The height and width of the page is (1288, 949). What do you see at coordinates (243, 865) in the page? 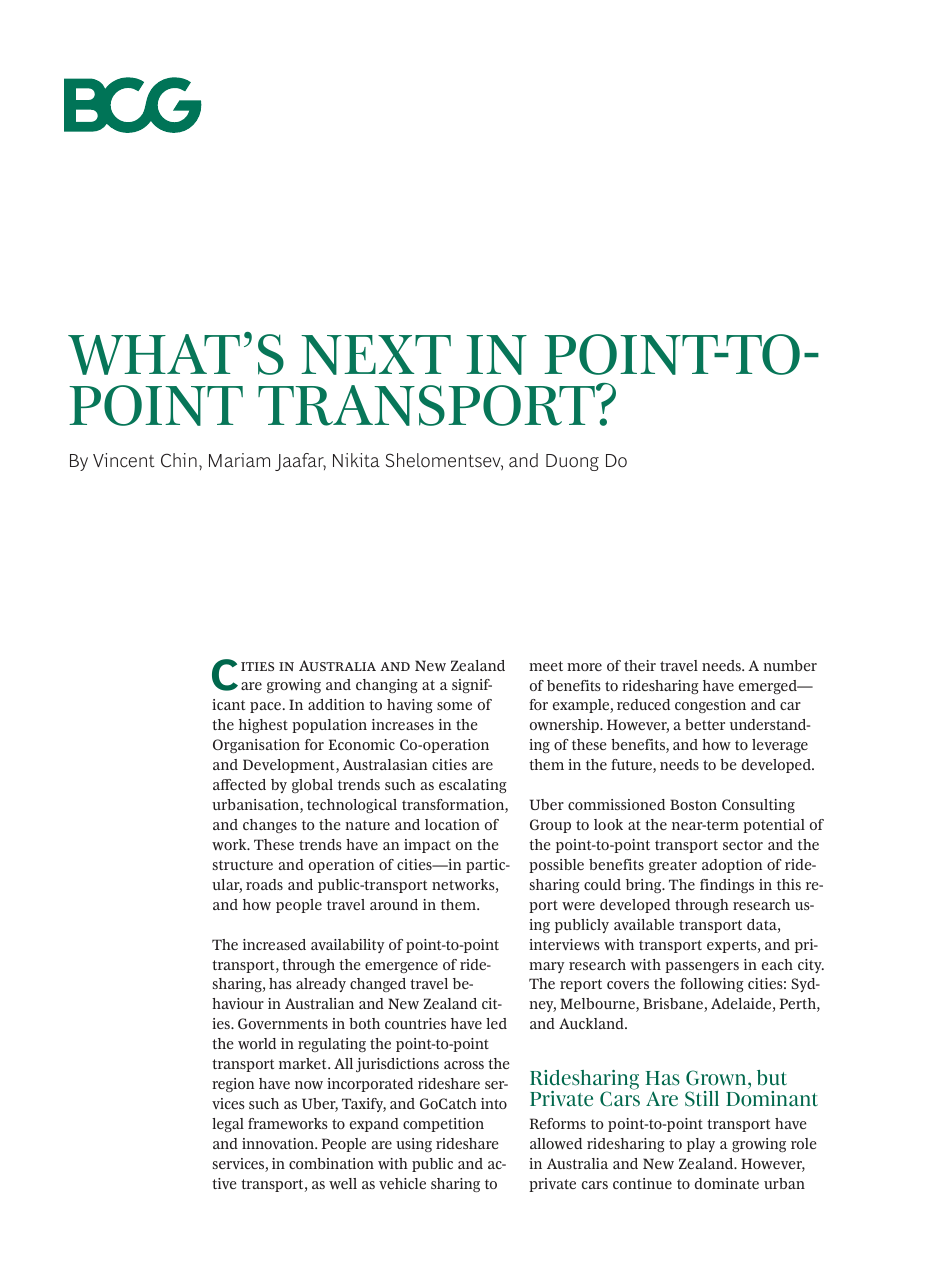
I see `structure` at bounding box center [243, 865].
